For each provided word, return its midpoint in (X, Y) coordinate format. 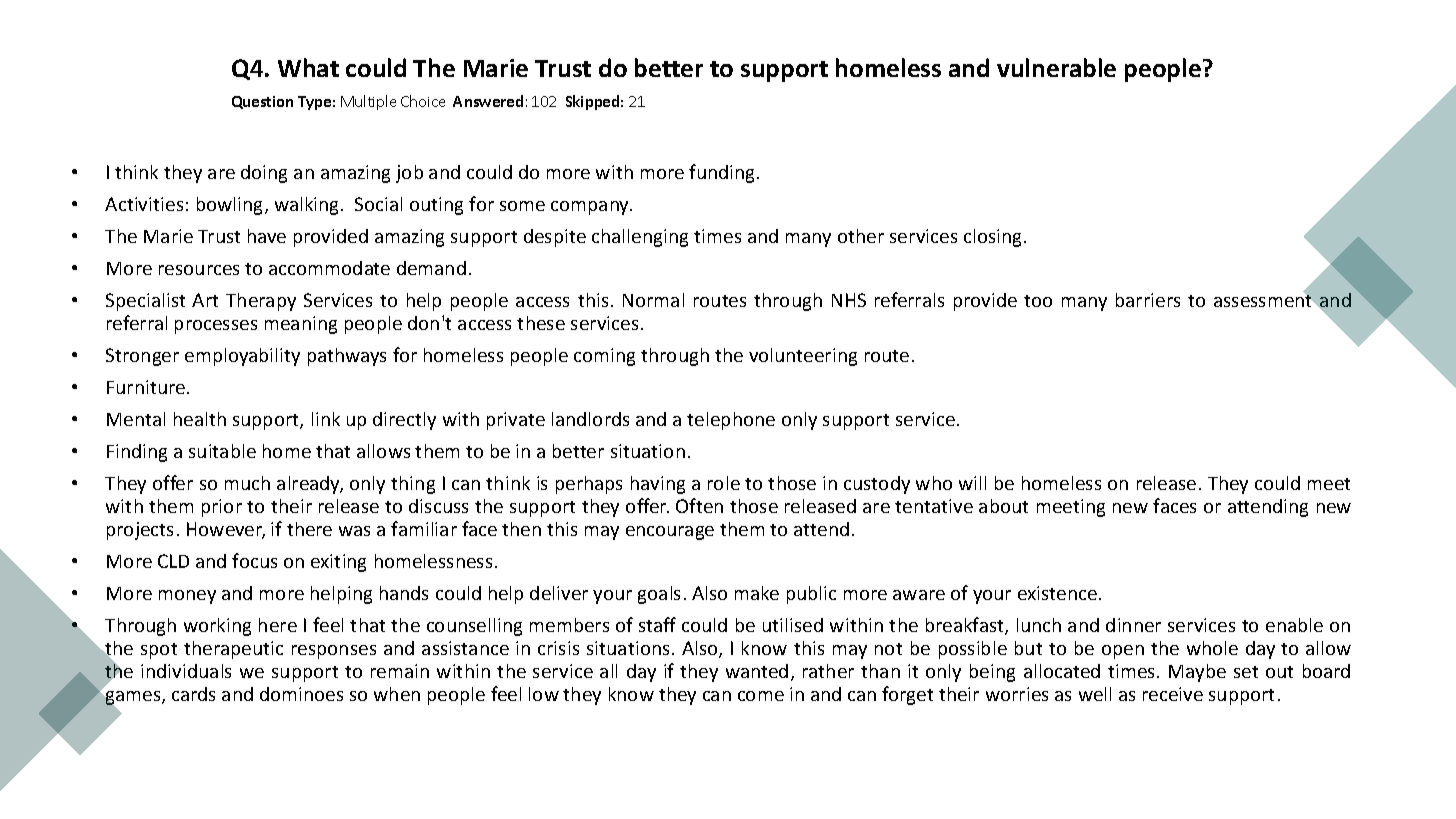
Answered (488, 101)
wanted (757, 671)
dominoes (301, 694)
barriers (1148, 300)
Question (262, 102)
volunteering (803, 357)
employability (242, 357)
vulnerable (1056, 67)
